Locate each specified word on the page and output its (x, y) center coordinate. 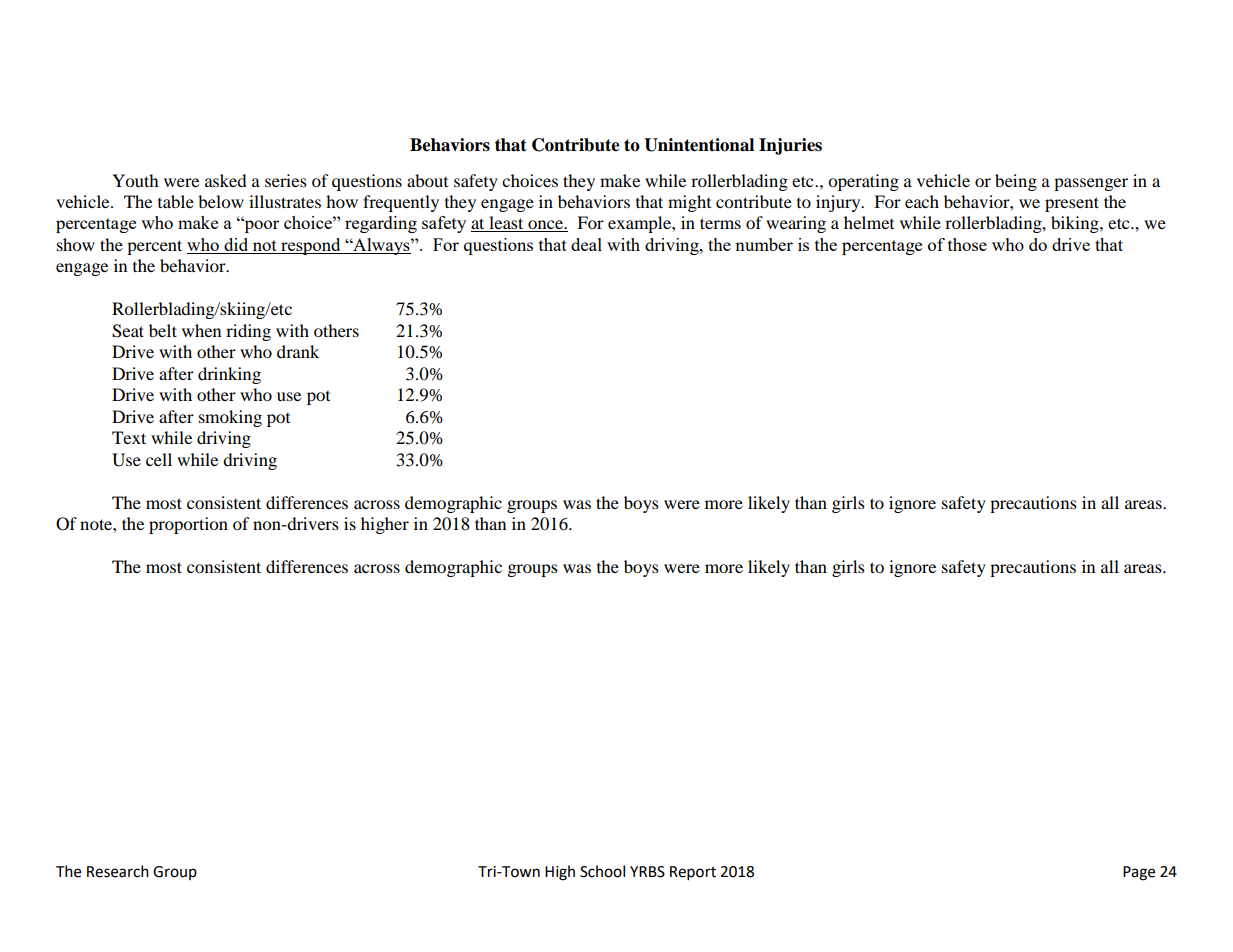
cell (159, 459)
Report (693, 873)
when (201, 330)
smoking (230, 418)
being (1016, 182)
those (967, 244)
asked (226, 180)
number (764, 244)
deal (586, 244)
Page (1139, 873)
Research (118, 871)
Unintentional (699, 145)
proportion (188, 525)
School (602, 871)
